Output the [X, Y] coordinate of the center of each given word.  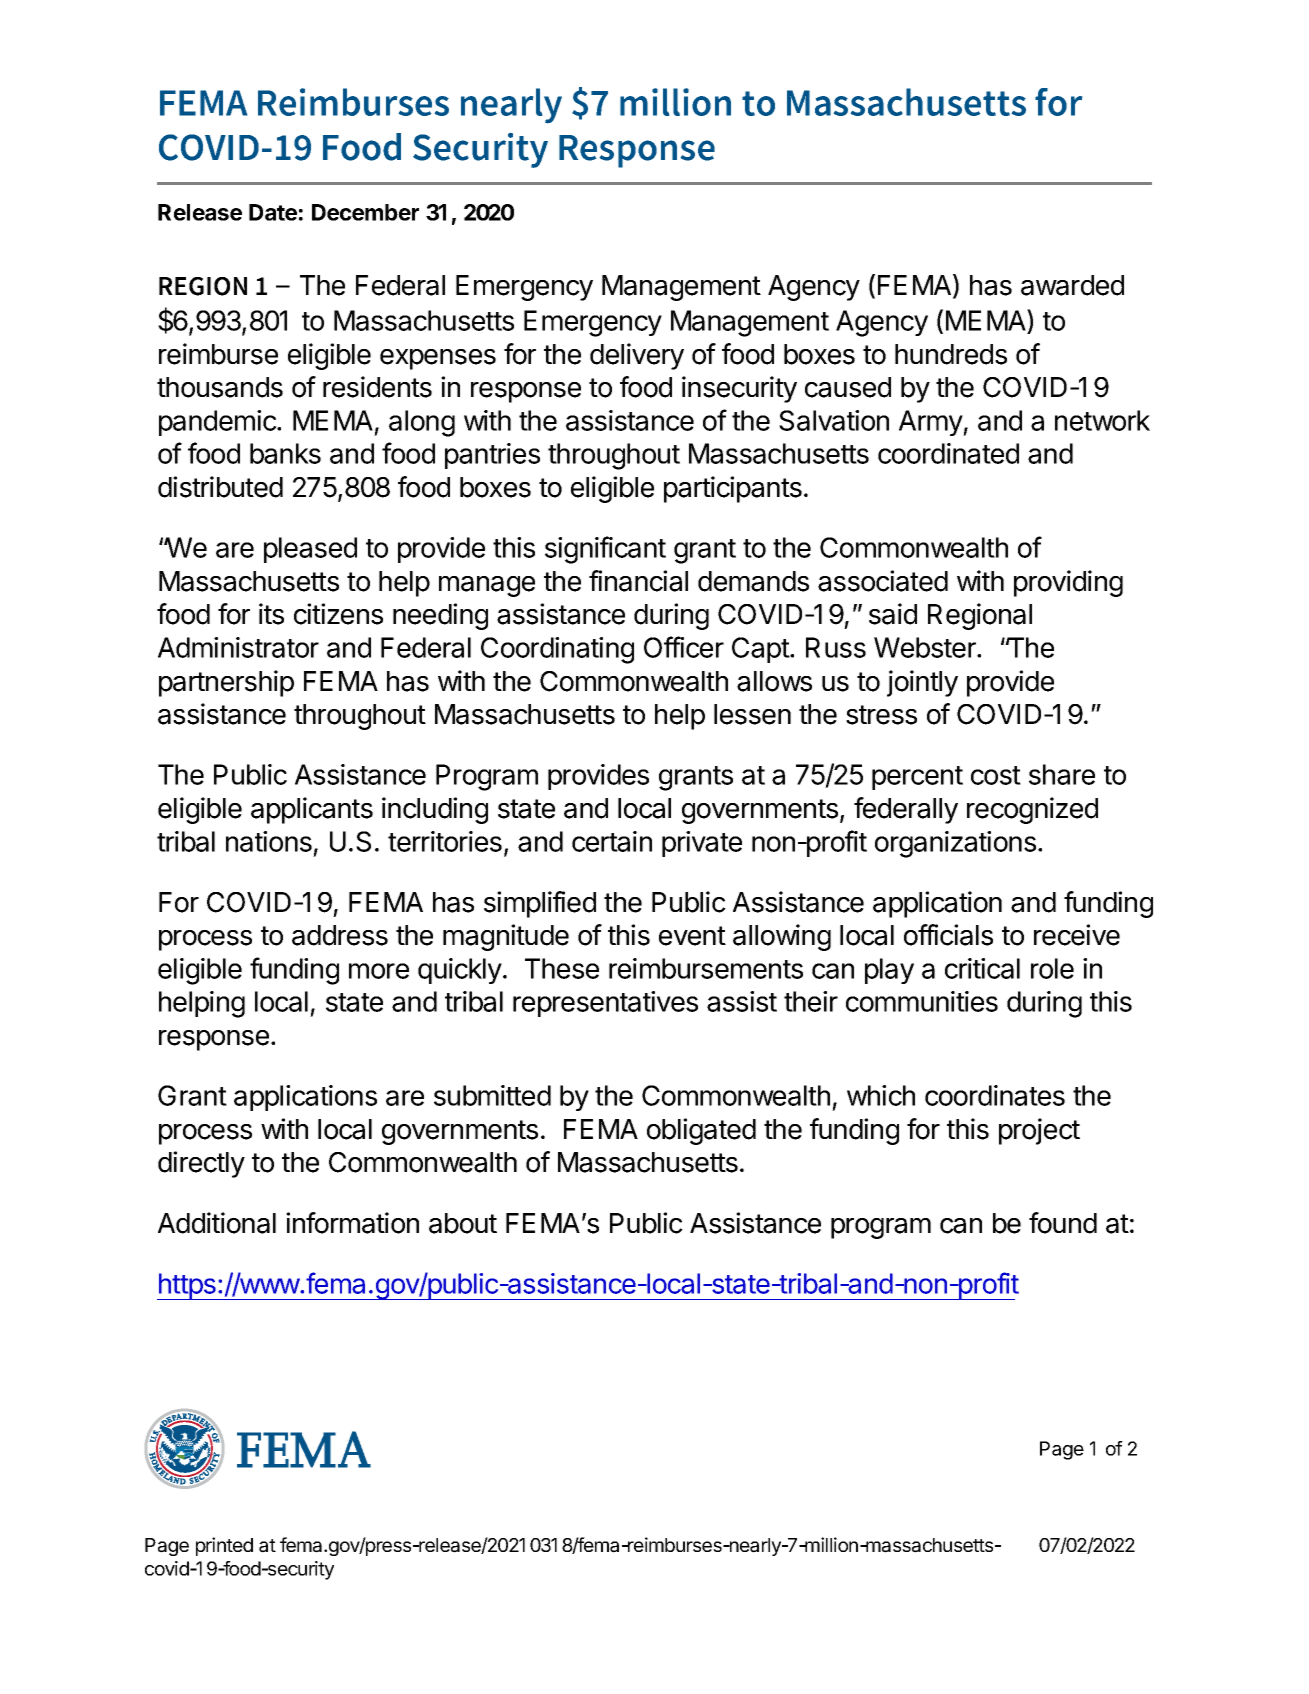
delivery [637, 356]
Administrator [238, 647]
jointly [922, 683]
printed [224, 1546]
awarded [1072, 285]
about [463, 1223]
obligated [701, 1131]
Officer [684, 647]
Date [273, 212]
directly [201, 1164]
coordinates [995, 1095]
